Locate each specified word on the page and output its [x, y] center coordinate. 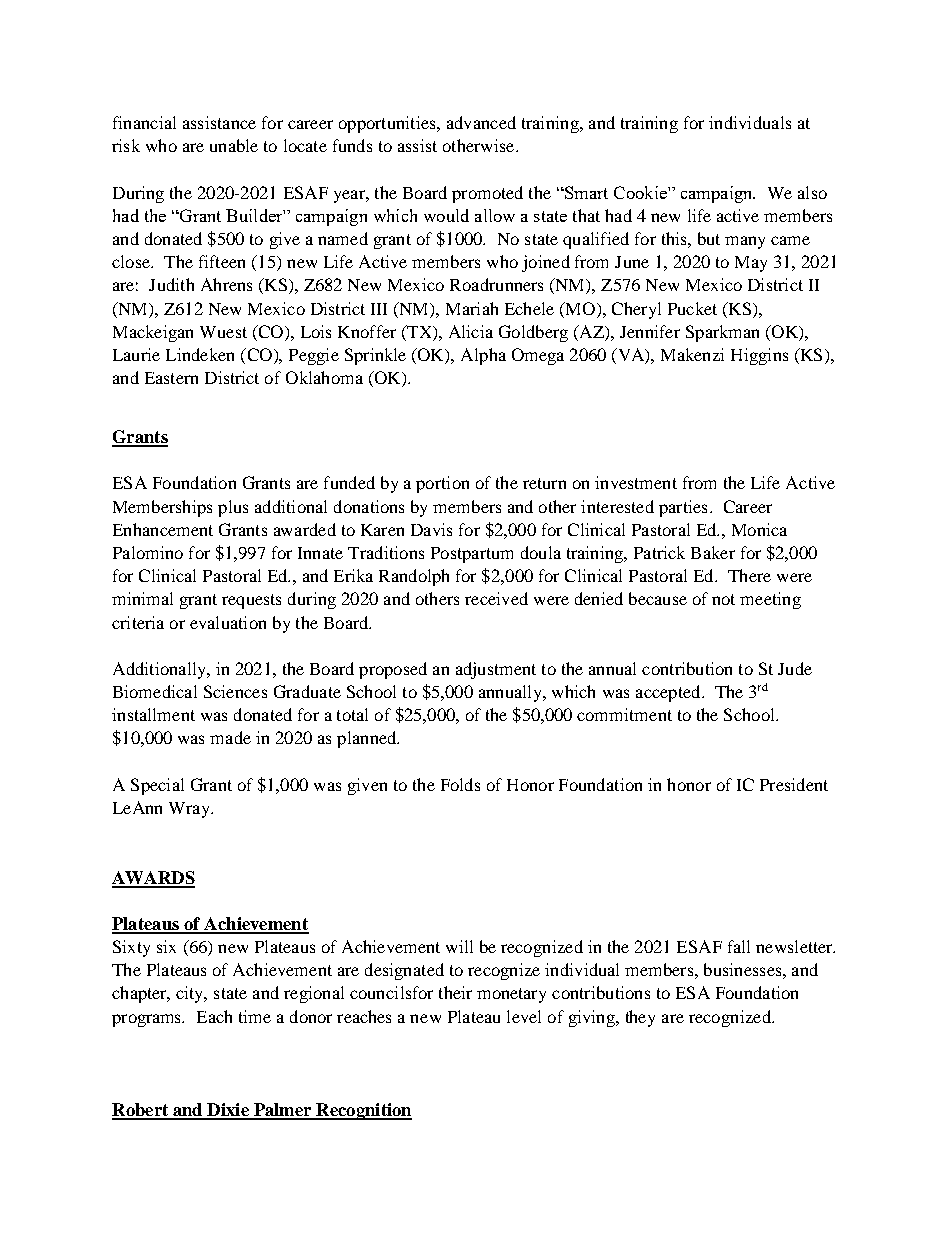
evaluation [228, 622]
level [524, 1016]
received [496, 598]
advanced [481, 122]
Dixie [228, 1111]
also [812, 192]
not [723, 599]
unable [234, 145]
